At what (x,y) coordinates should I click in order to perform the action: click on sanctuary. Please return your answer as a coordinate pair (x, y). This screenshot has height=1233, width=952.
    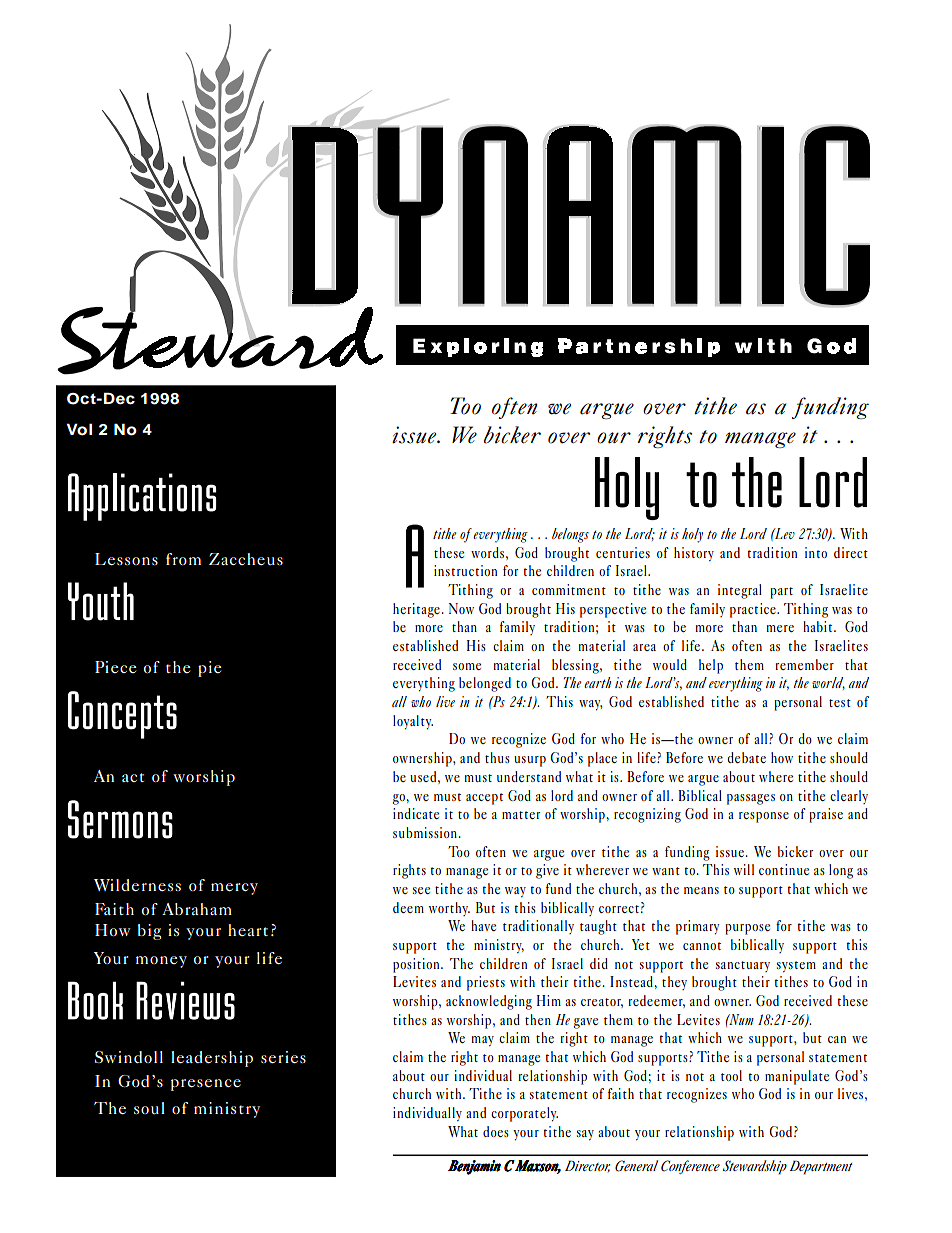
    Looking at the image, I should click on (743, 966).
